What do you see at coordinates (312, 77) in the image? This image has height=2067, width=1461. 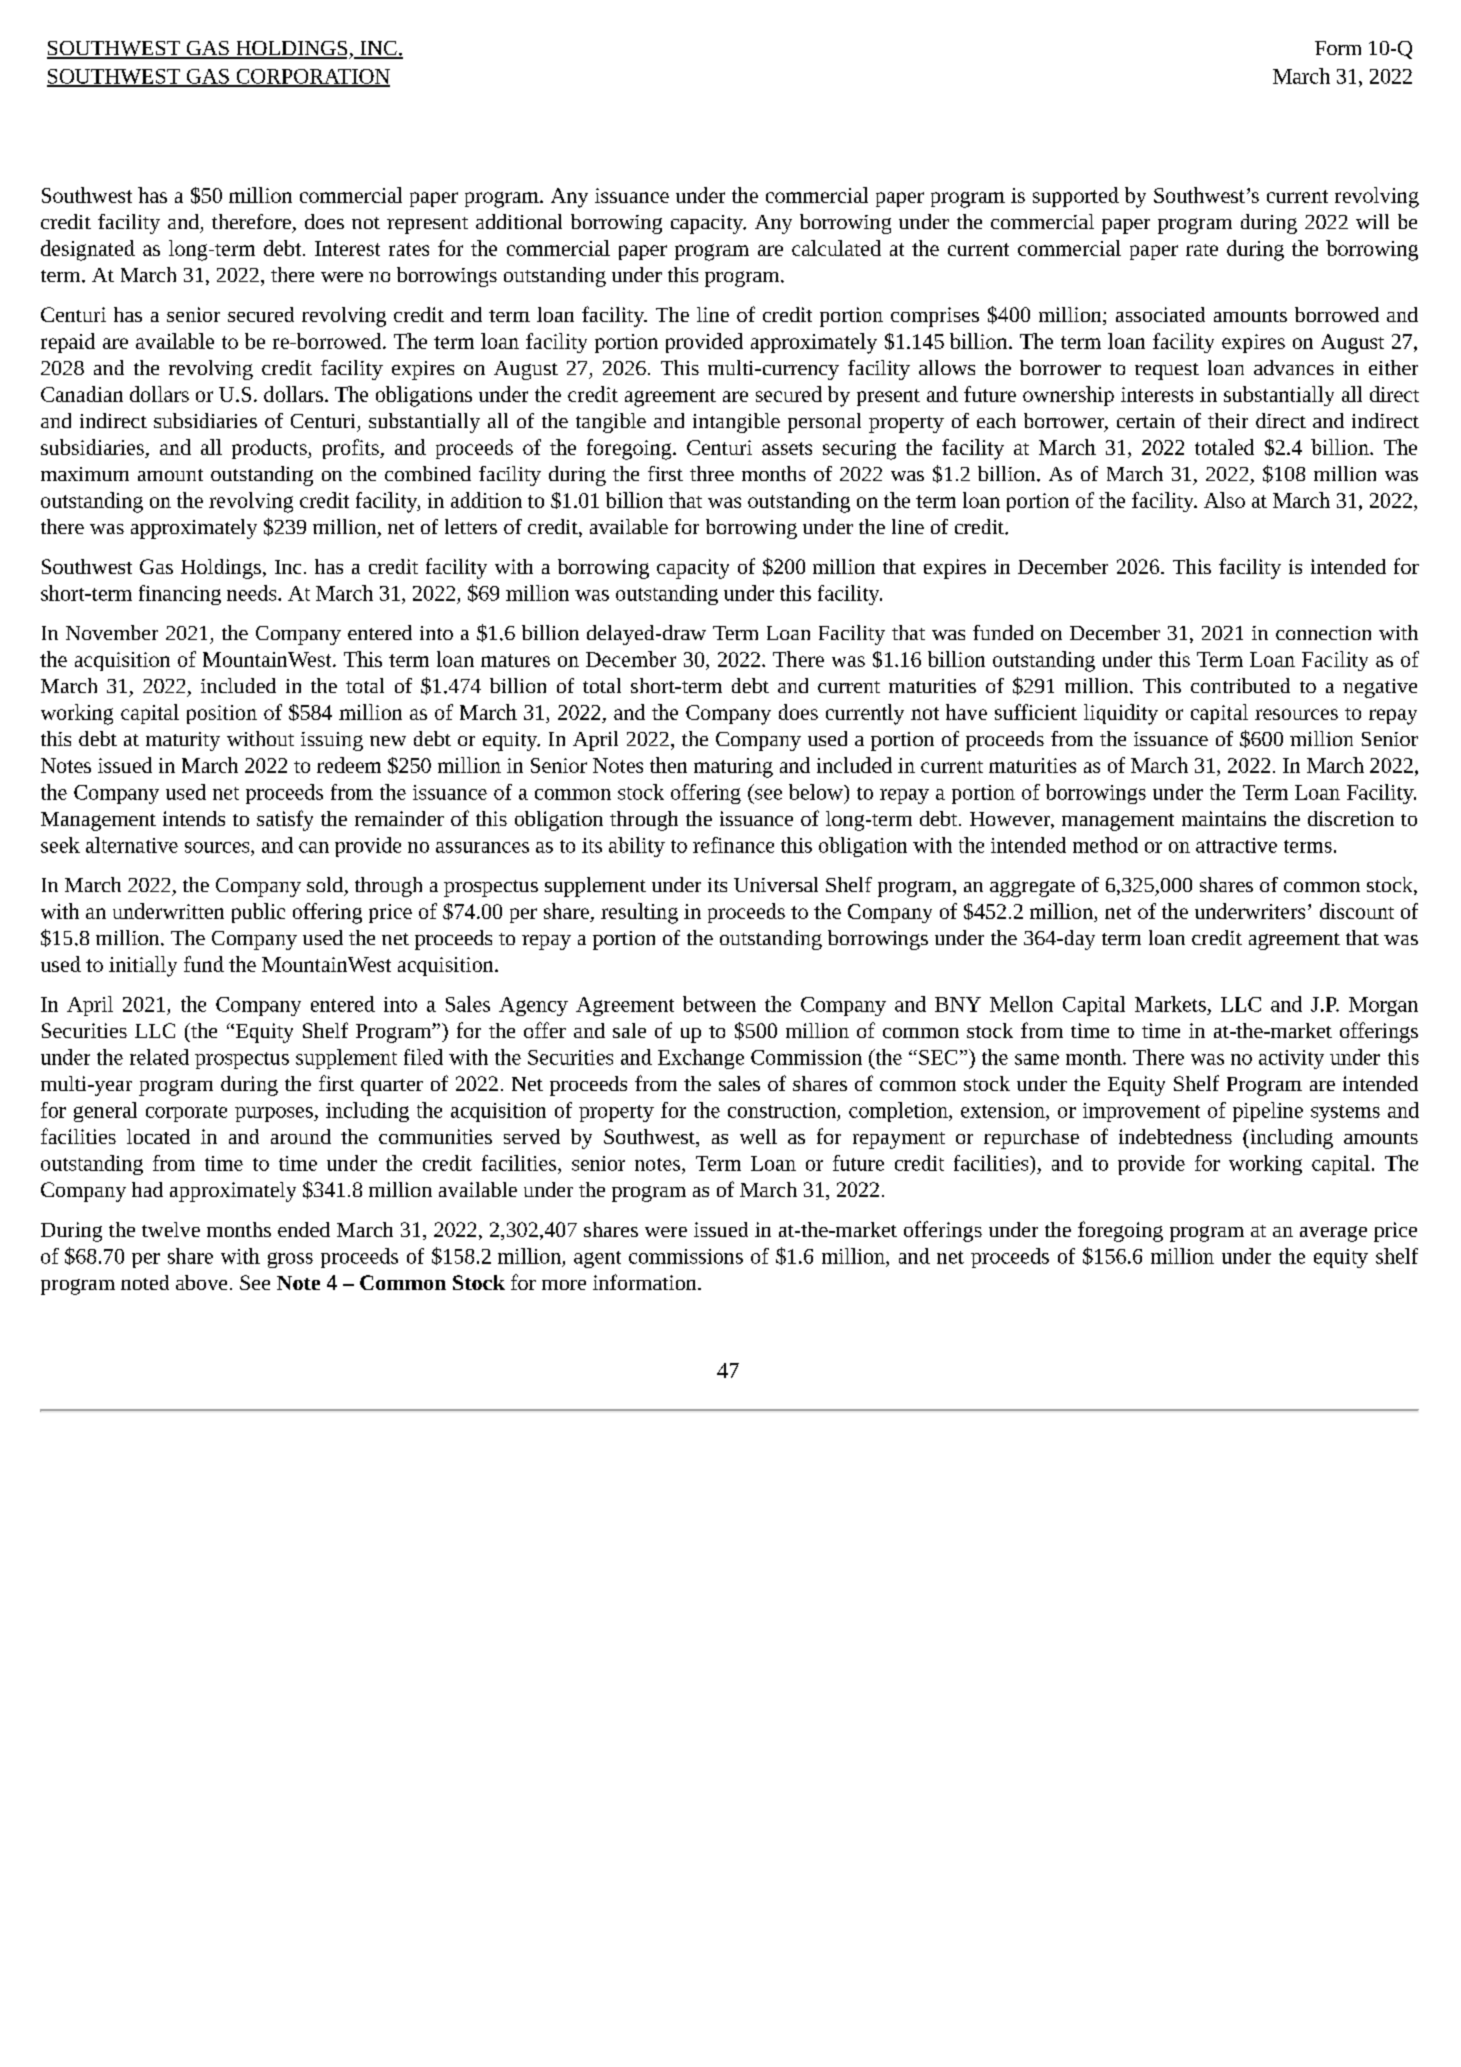 I see `CORPORATION` at bounding box center [312, 77].
